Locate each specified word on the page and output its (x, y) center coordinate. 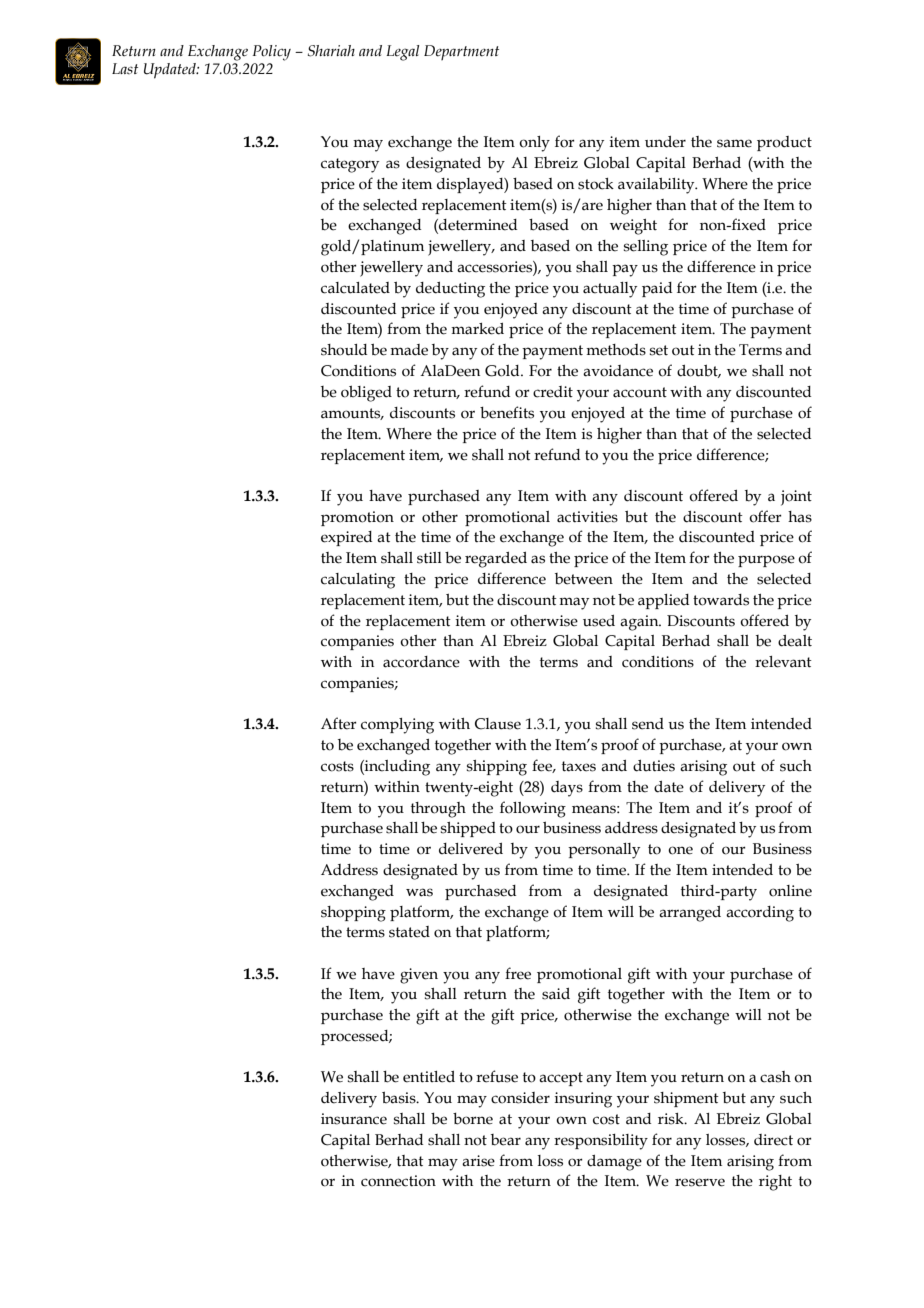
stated (409, 932)
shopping (353, 914)
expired (346, 538)
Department (461, 52)
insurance (354, 1119)
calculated (355, 288)
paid (657, 289)
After (339, 723)
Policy (271, 53)
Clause (498, 724)
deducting (450, 290)
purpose (766, 561)
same (734, 143)
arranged (690, 914)
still (429, 558)
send (648, 724)
